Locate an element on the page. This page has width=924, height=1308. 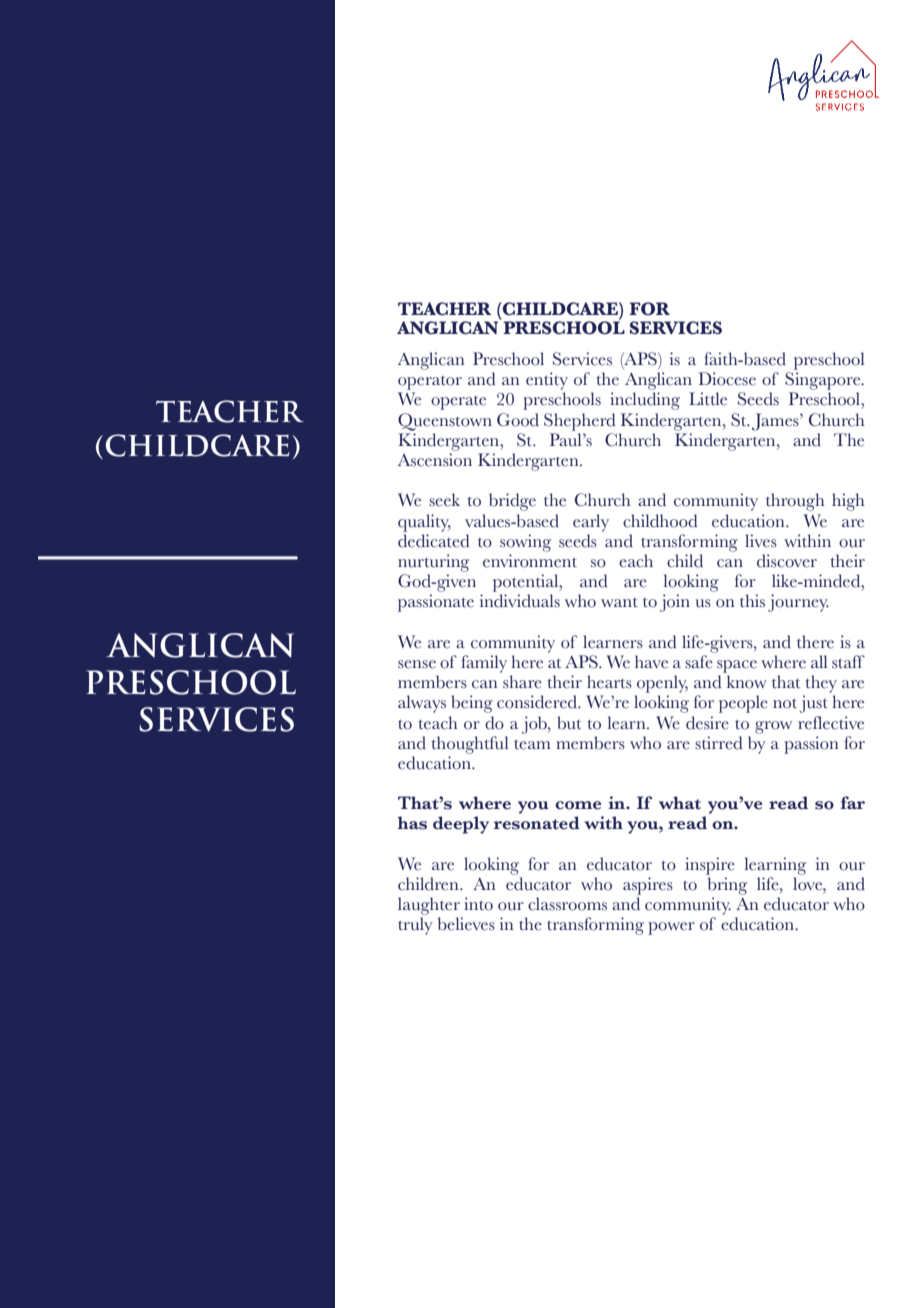
Singapore is located at coordinates (824, 381).
